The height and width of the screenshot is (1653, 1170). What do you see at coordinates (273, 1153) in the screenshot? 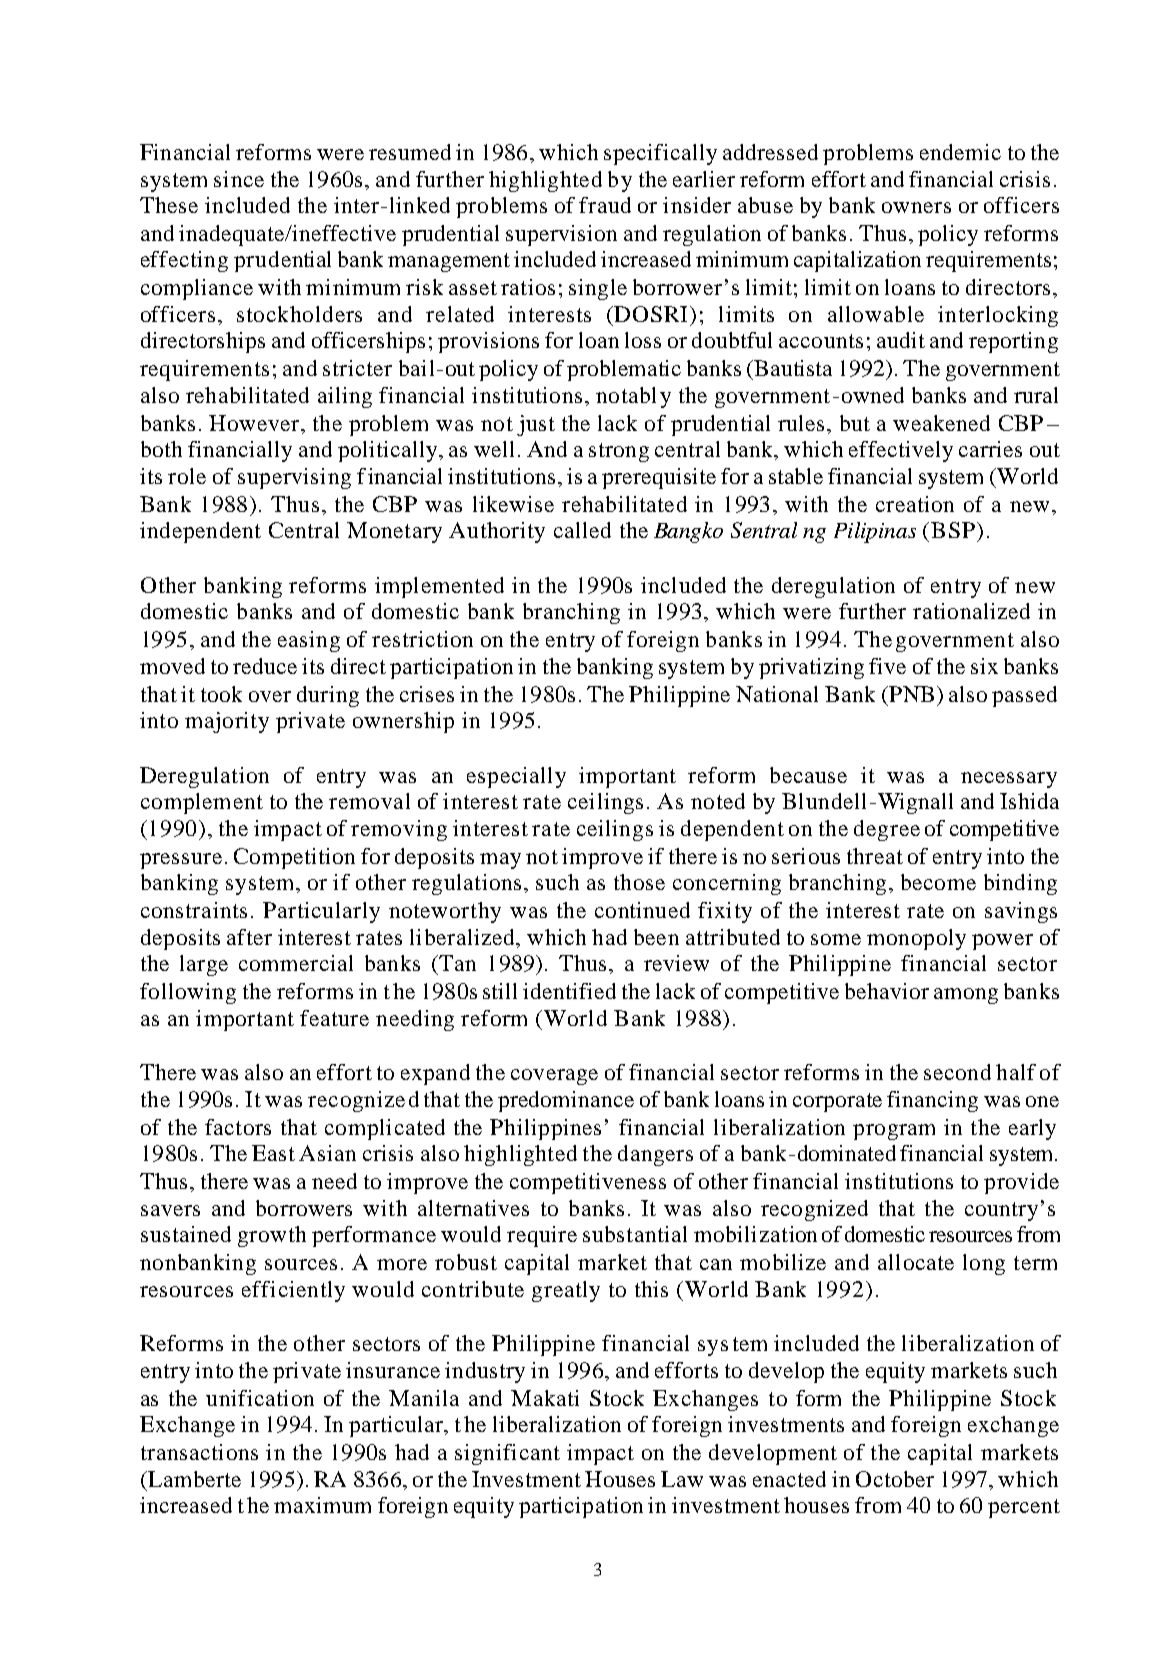
I see `East` at bounding box center [273, 1153].
